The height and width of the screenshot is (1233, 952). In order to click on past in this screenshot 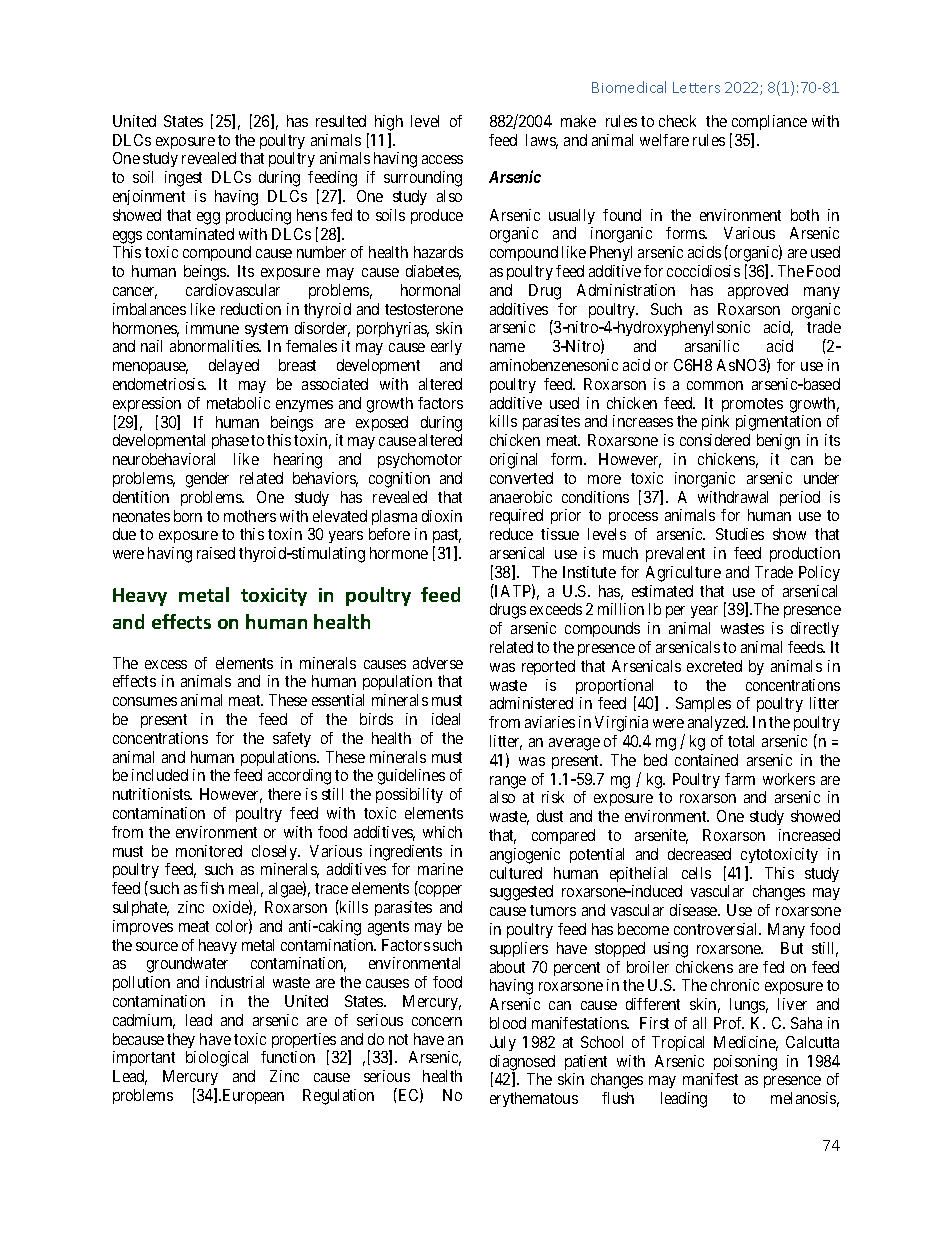, I will do `click(447, 538)`.
